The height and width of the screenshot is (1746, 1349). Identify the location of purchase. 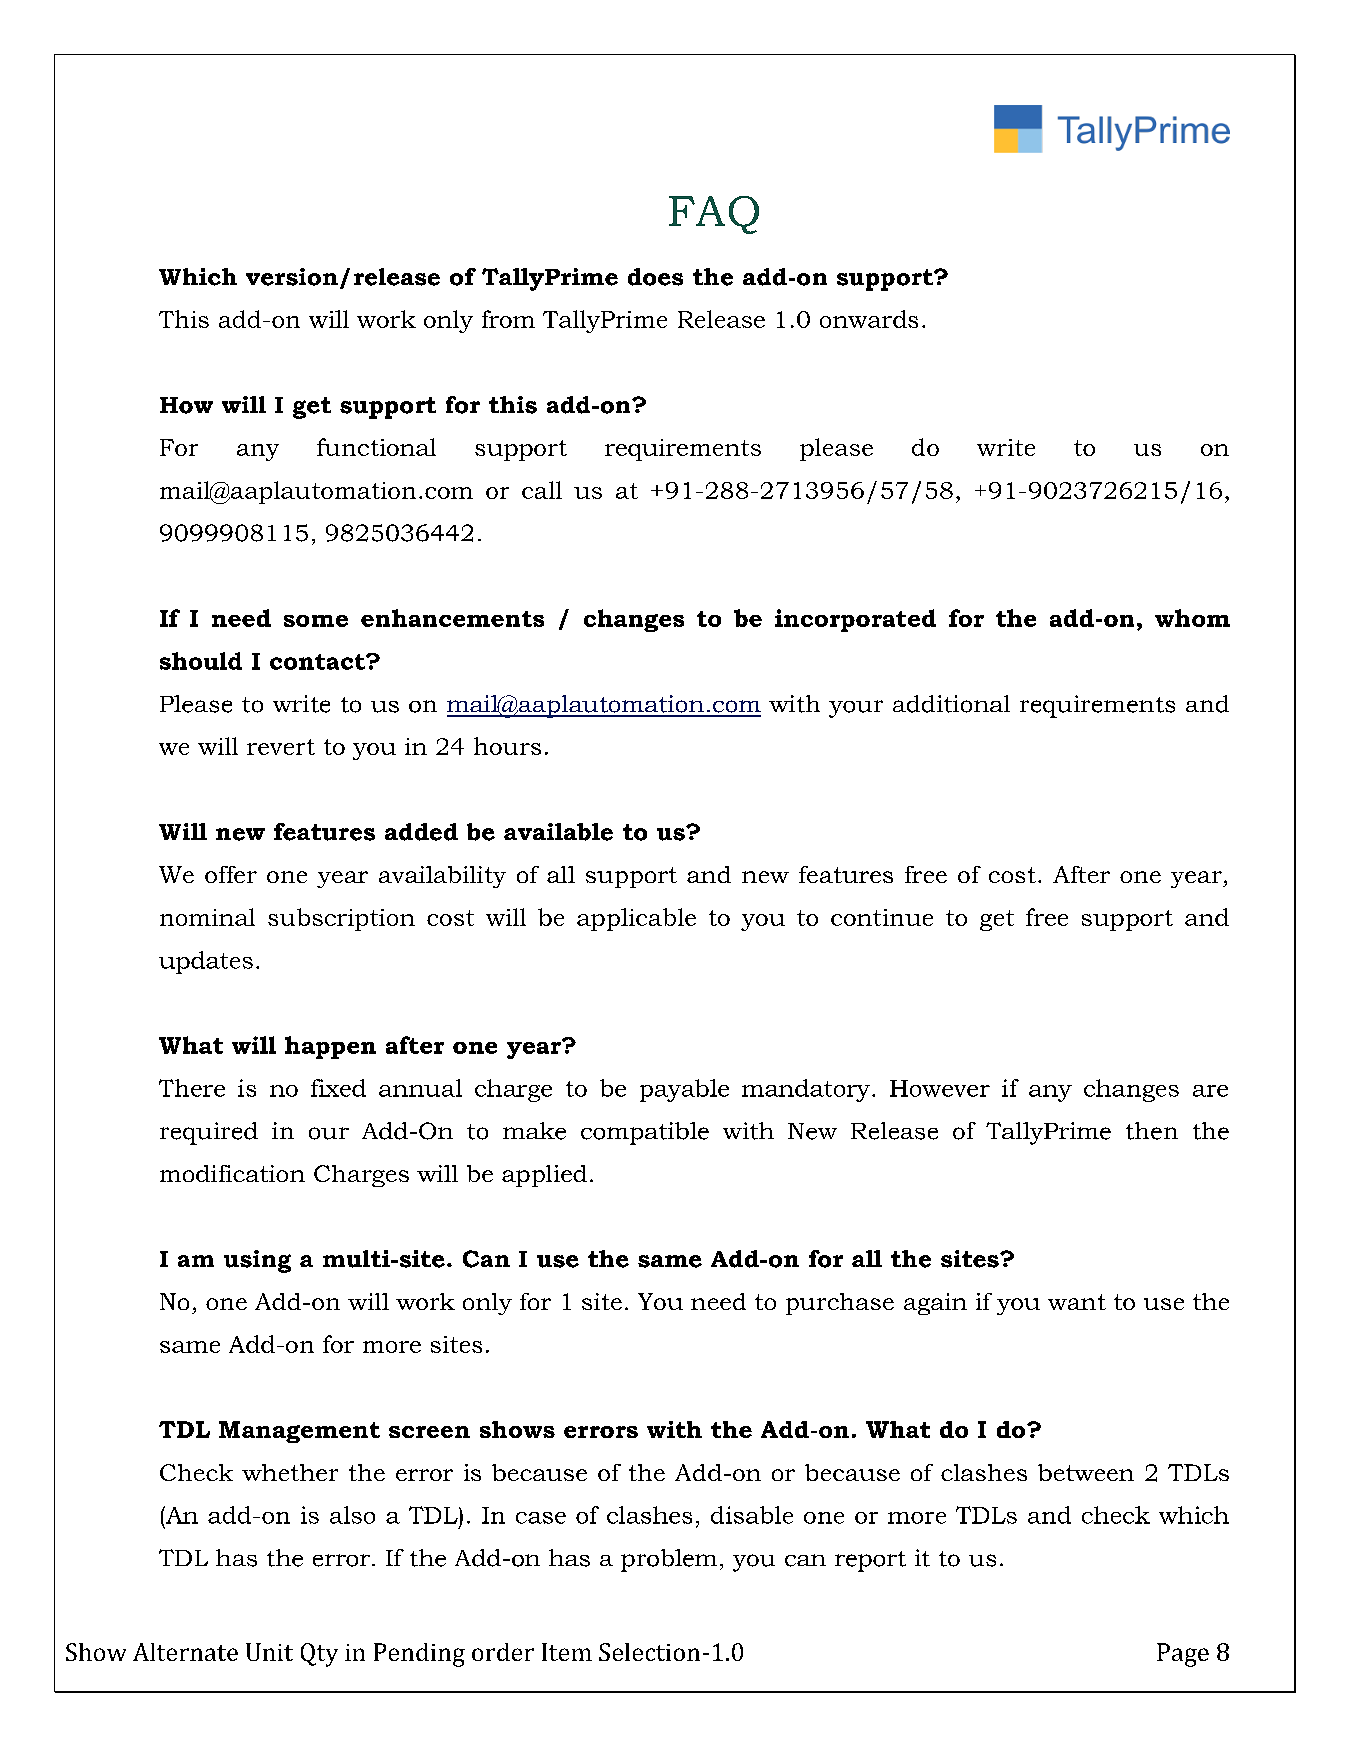
(840, 1304).
